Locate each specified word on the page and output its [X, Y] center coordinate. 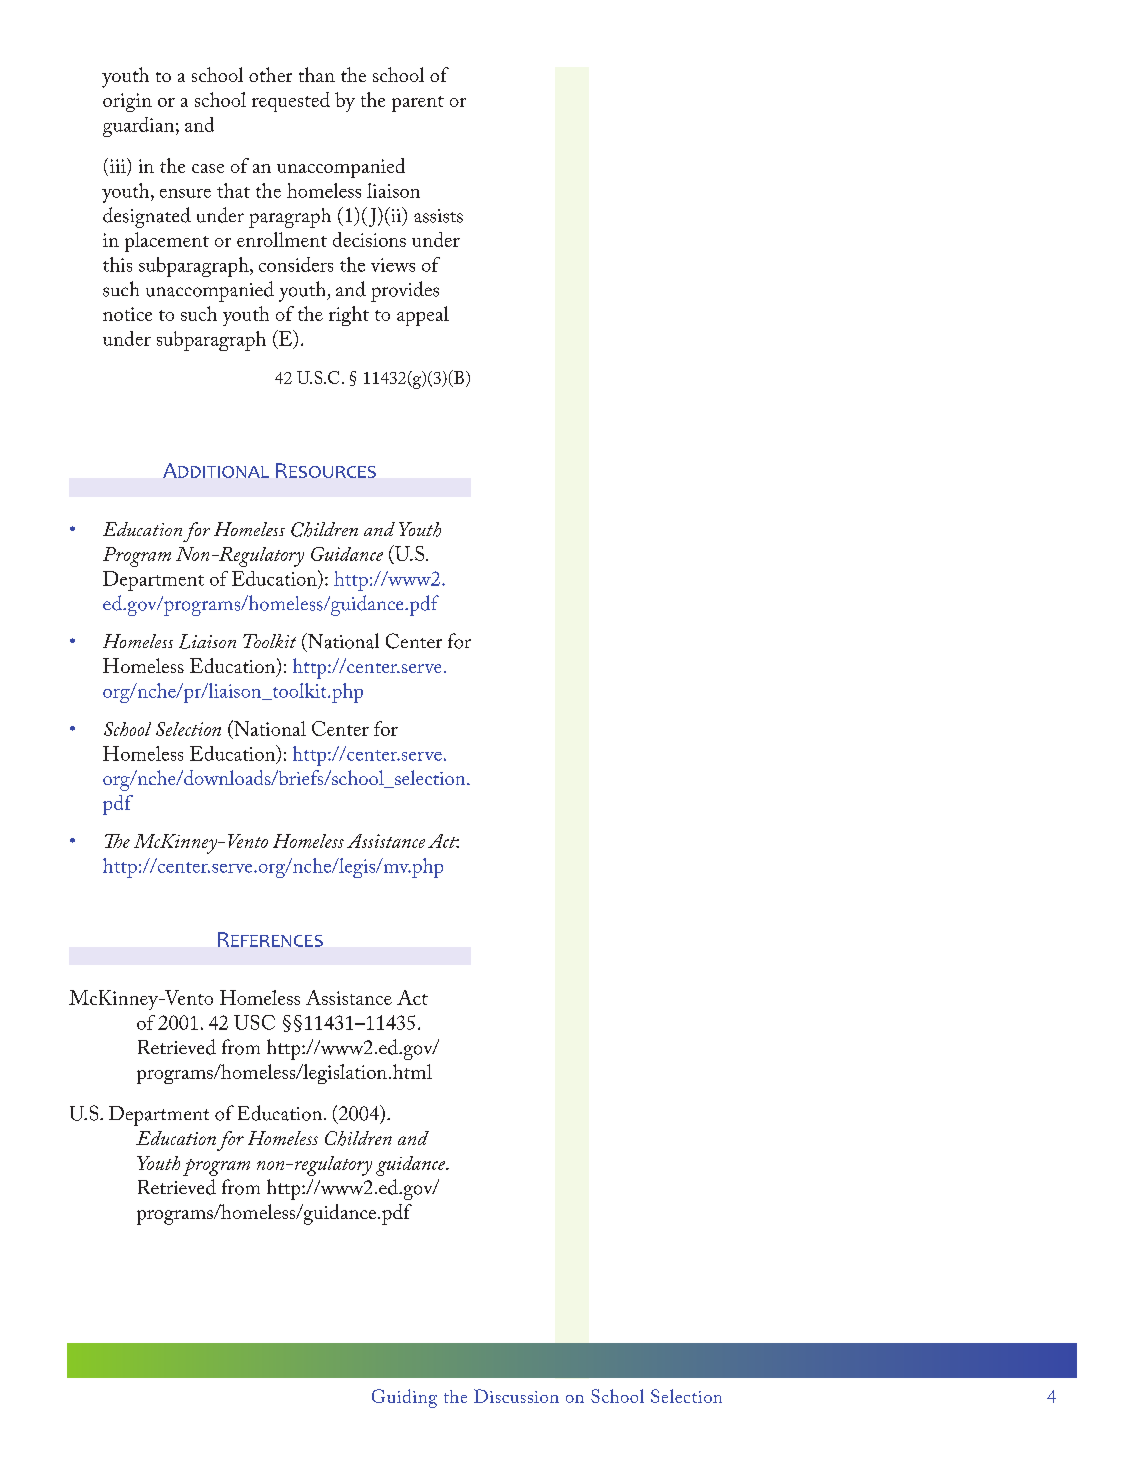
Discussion [516, 1396]
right [349, 316]
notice [127, 314]
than [317, 74]
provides [405, 291]
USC [254, 1022]
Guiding [404, 1398]
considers [296, 264]
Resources [326, 470]
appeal [423, 316]
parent [418, 104]
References [270, 939]
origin [127, 102]
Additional [216, 470]
